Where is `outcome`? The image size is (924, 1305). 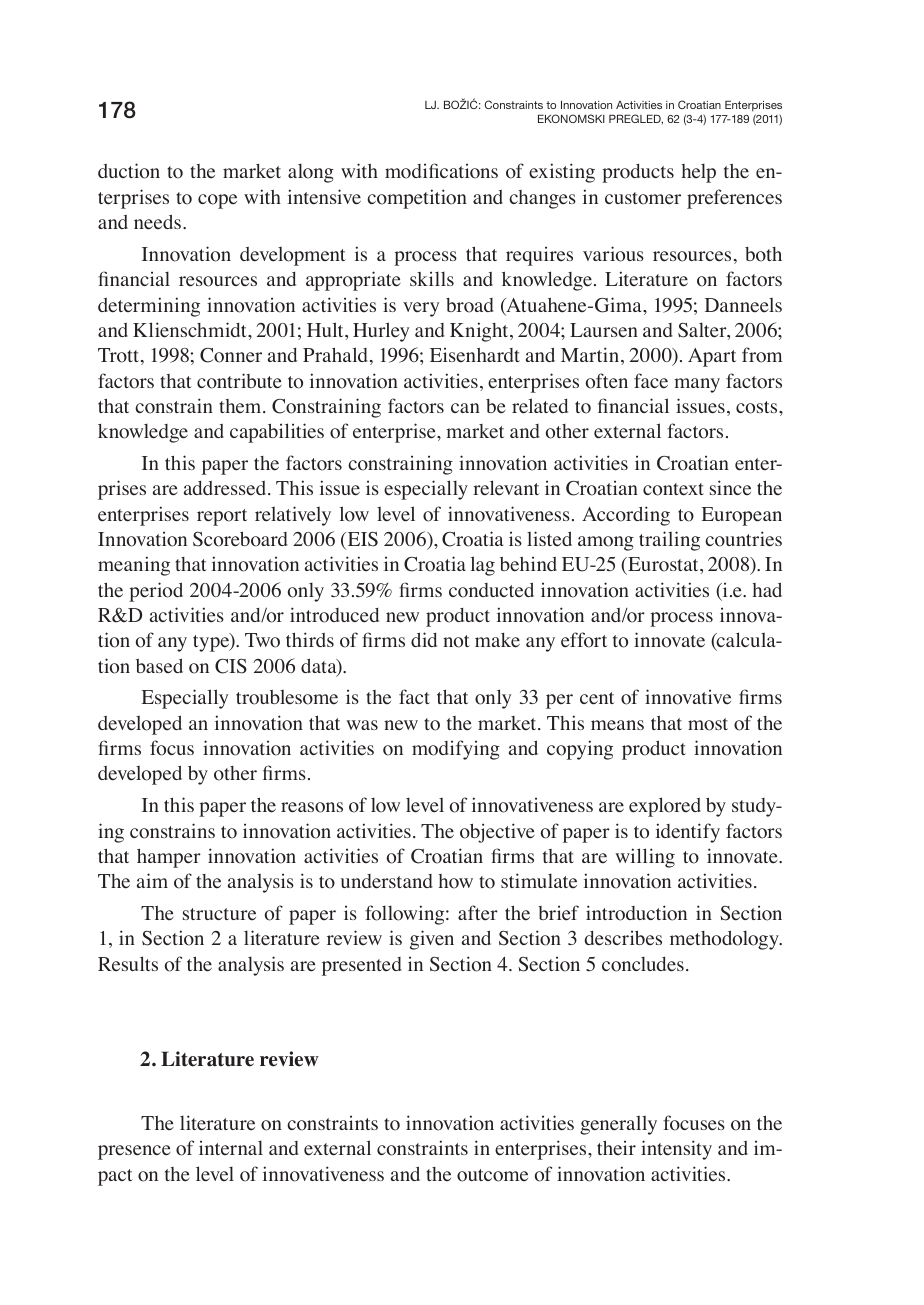 outcome is located at coordinates (492, 1175).
